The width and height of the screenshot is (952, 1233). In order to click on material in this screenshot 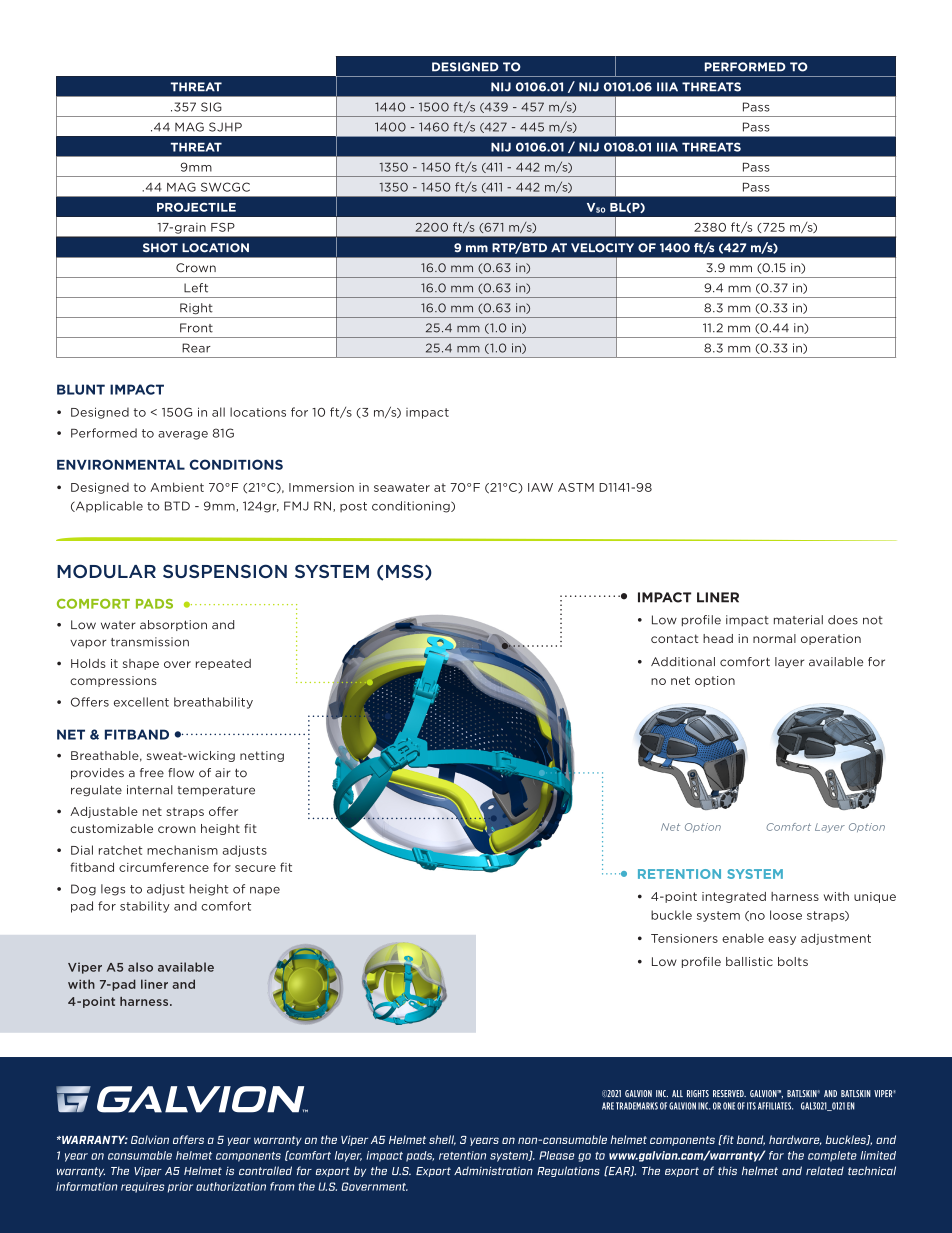, I will do `click(798, 620)`.
